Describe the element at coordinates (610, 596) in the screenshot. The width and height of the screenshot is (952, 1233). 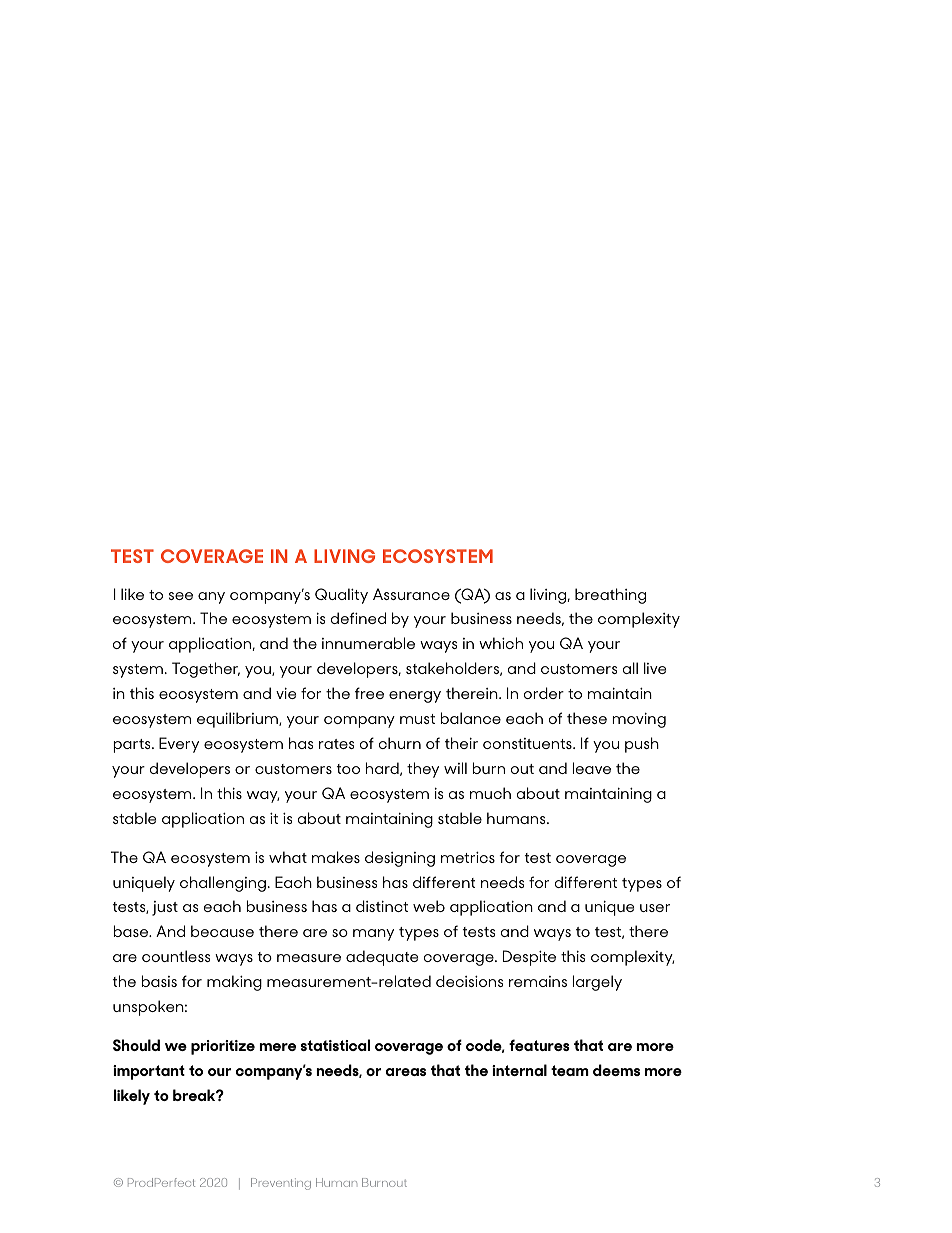
I see `breathing` at that location.
